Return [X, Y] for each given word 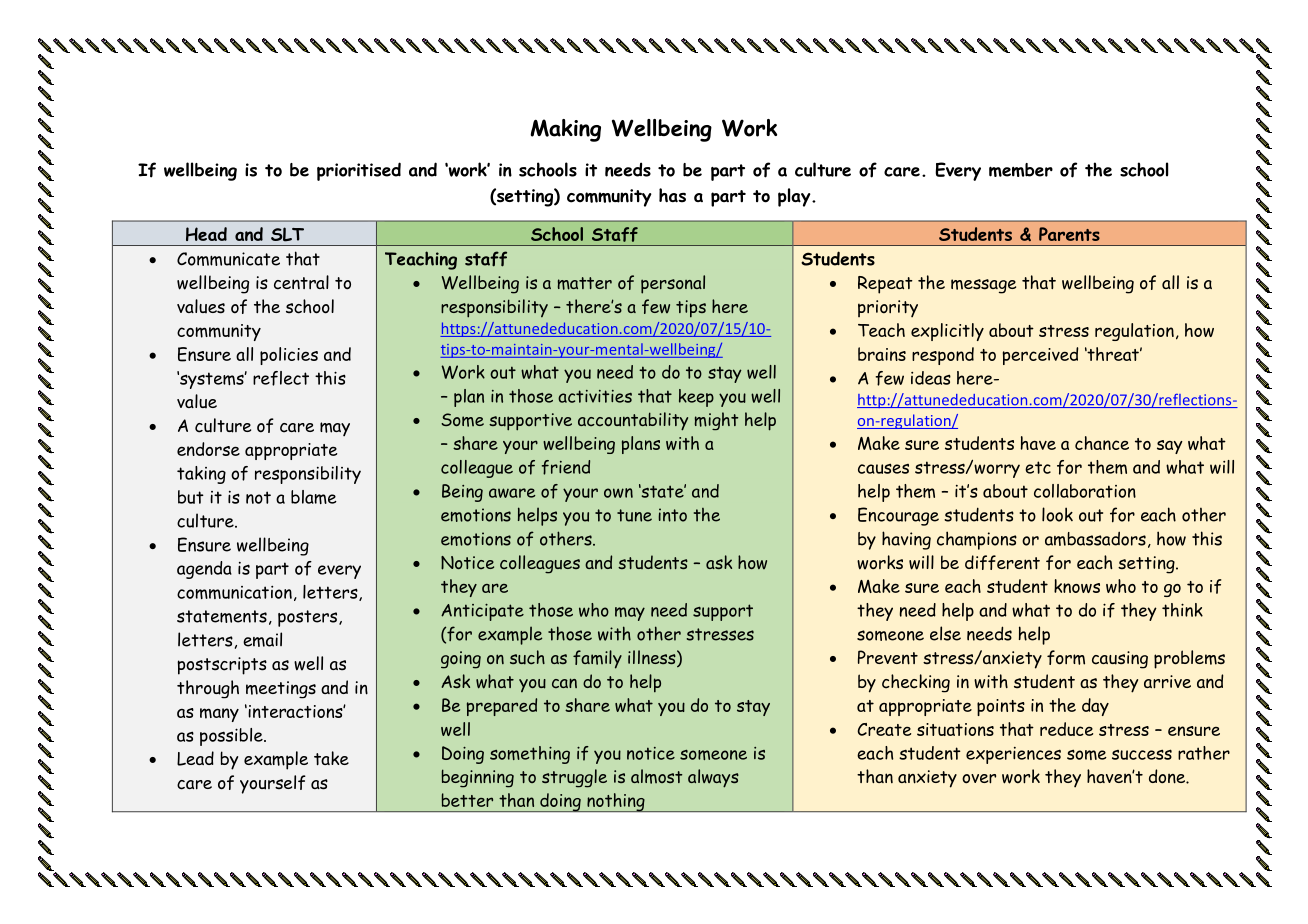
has [672, 195]
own [618, 493]
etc [1038, 467]
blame [314, 497]
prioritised [359, 171]
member [1021, 170]
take [331, 758]
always [713, 778]
